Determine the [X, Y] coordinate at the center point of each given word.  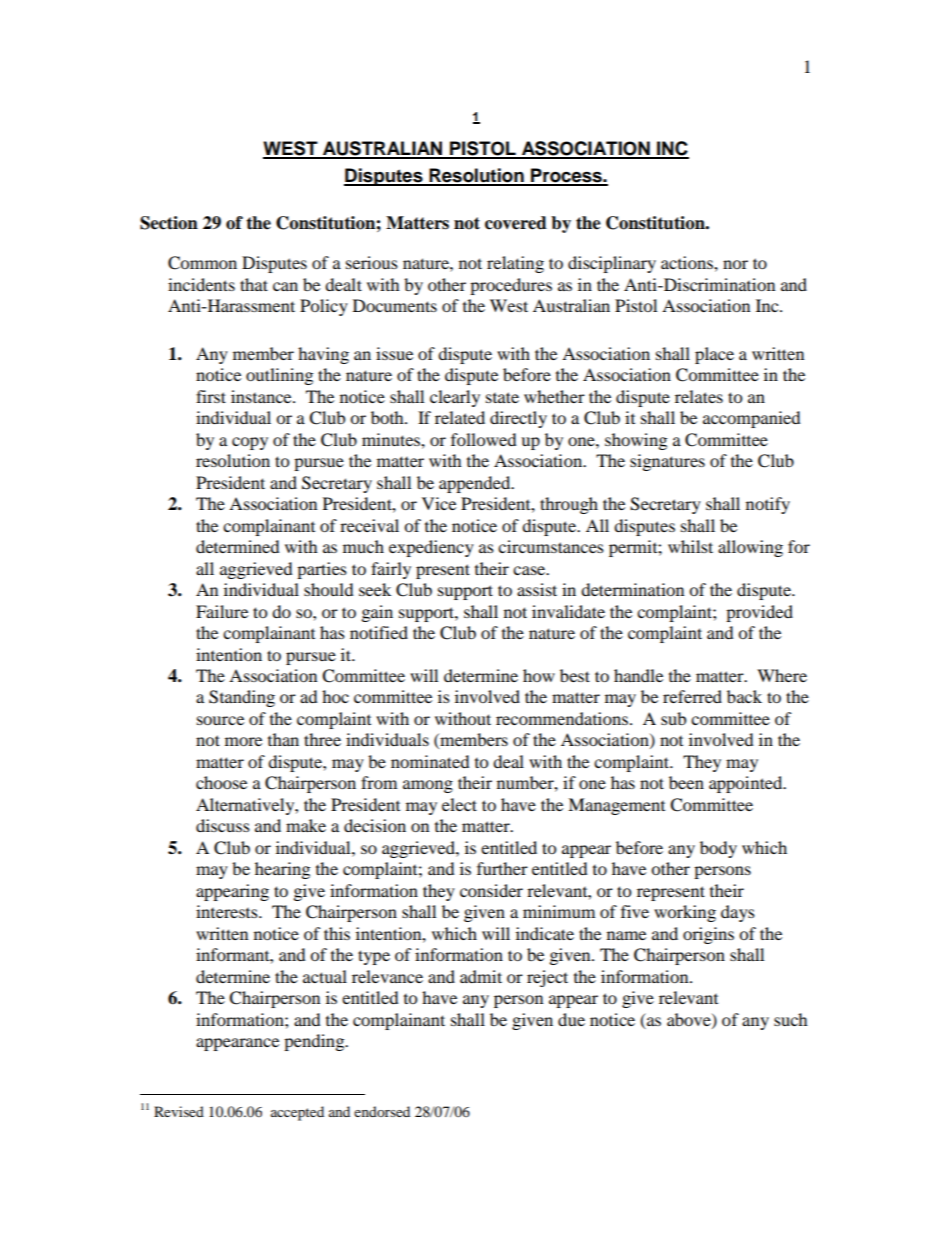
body [718, 849]
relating [515, 264]
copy [250, 443]
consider [491, 890]
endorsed [382, 1111]
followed [484, 439]
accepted [297, 1113]
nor [735, 264]
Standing [242, 698]
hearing [282, 870]
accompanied [752, 419]
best [575, 675]
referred [692, 696]
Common [202, 263]
